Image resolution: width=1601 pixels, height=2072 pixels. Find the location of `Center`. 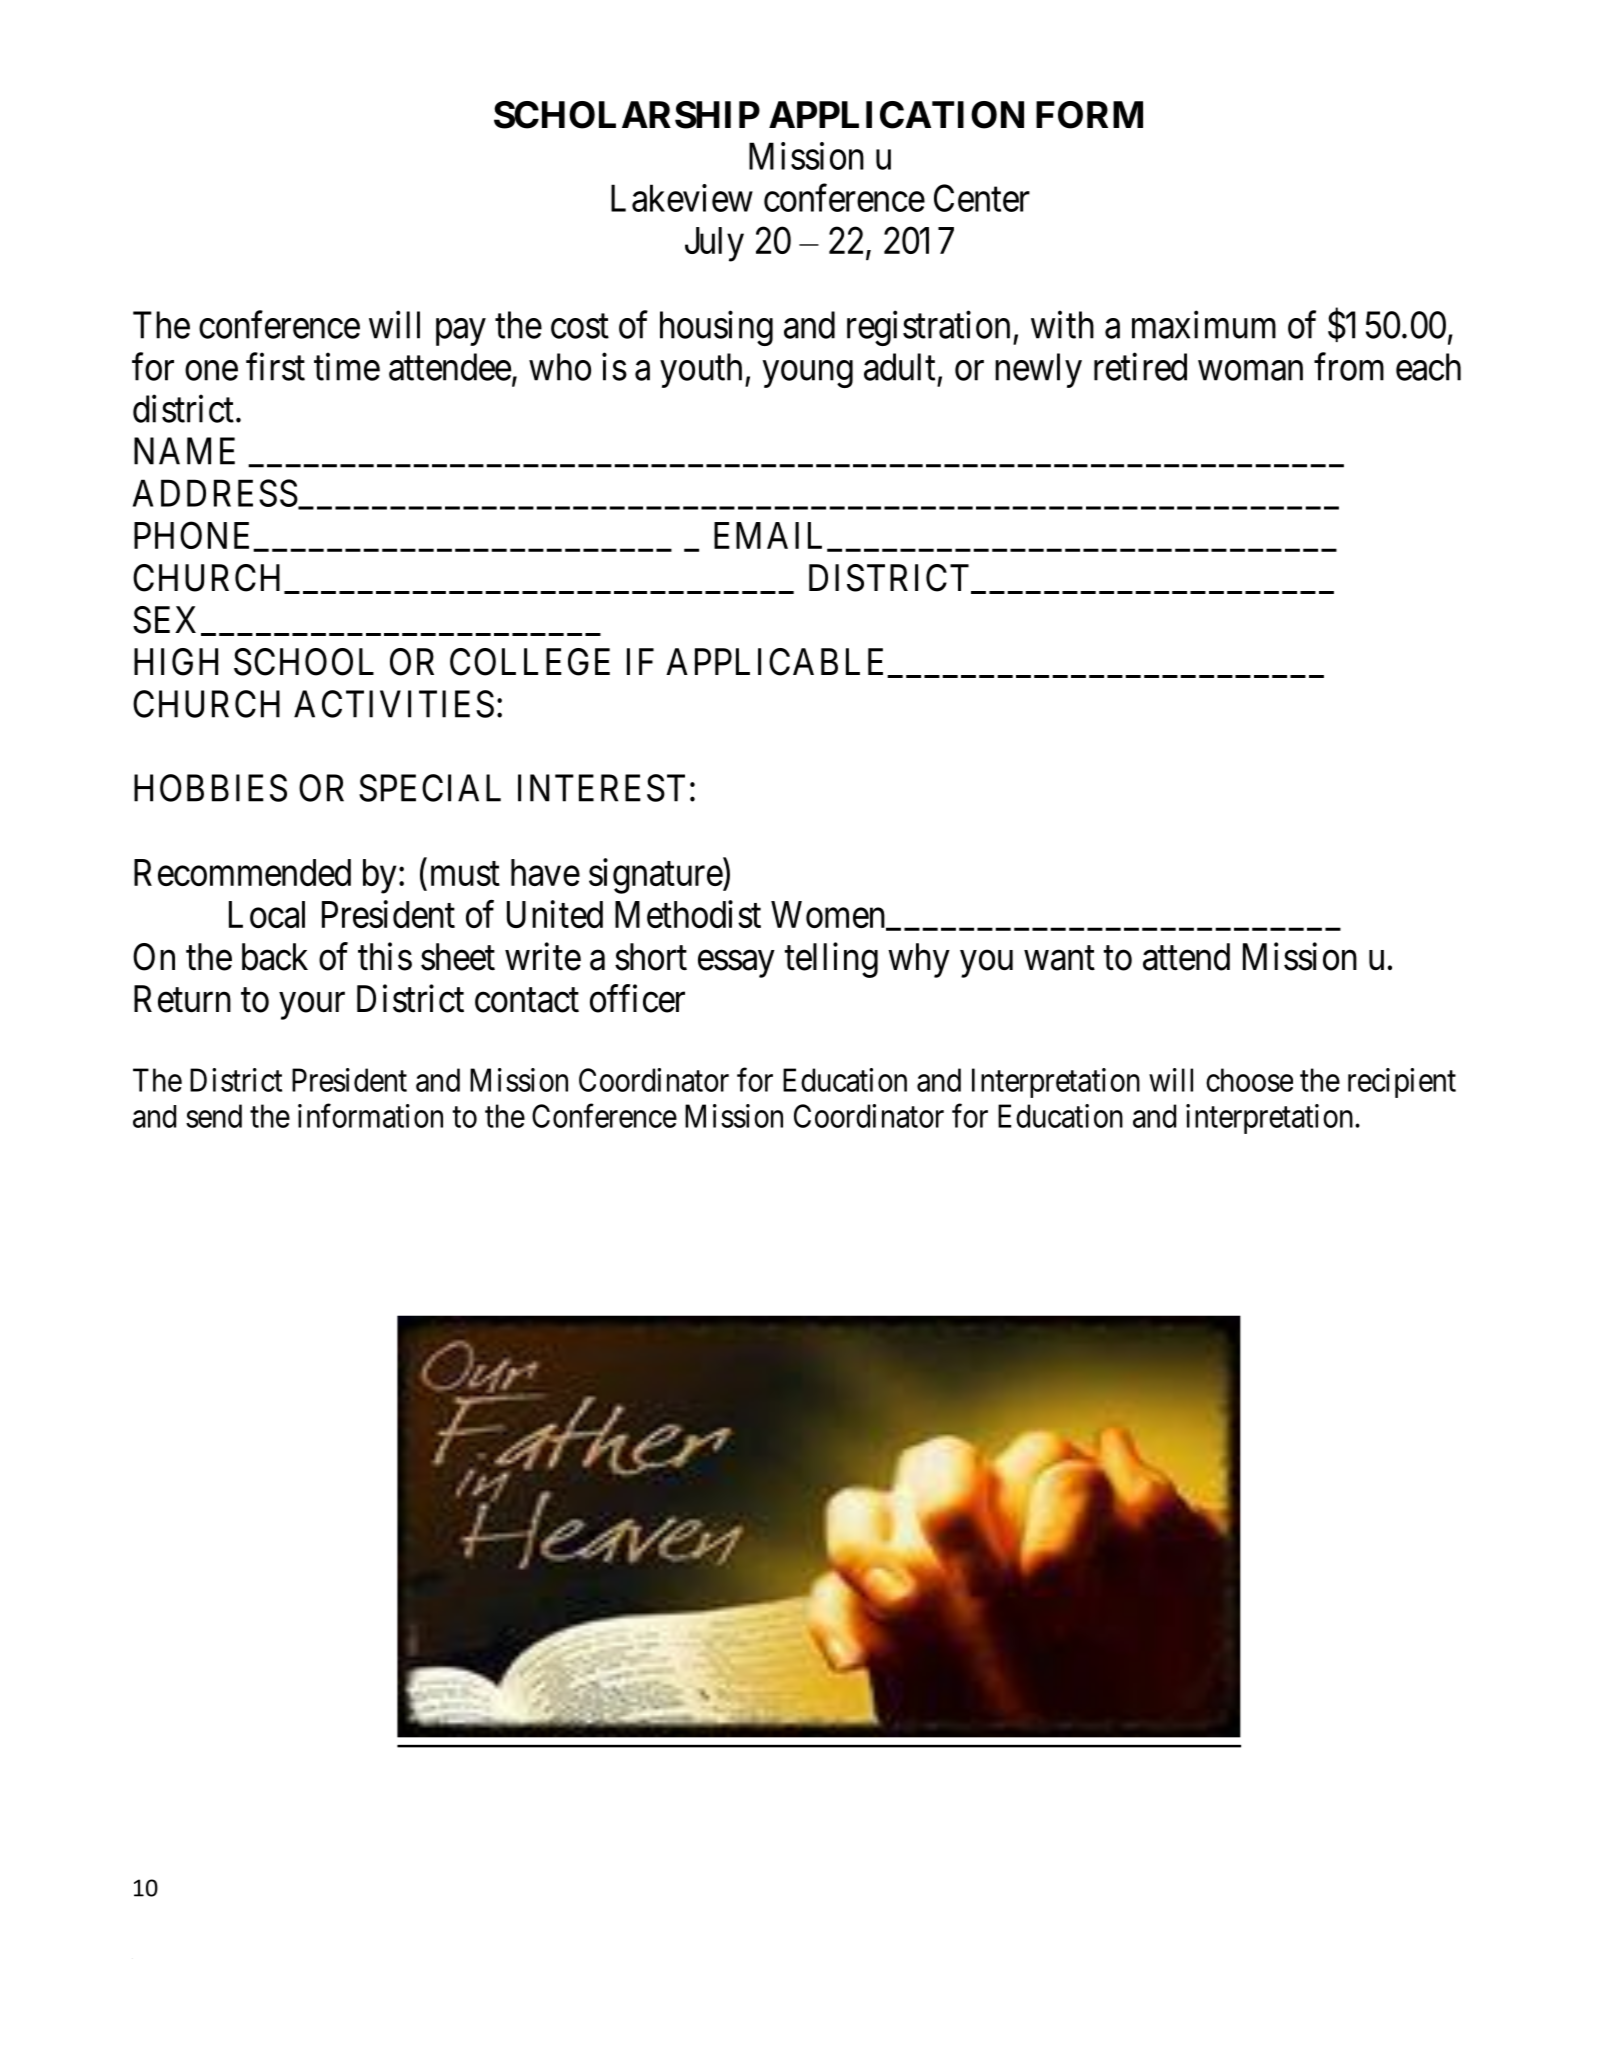

Center is located at coordinates (982, 198).
